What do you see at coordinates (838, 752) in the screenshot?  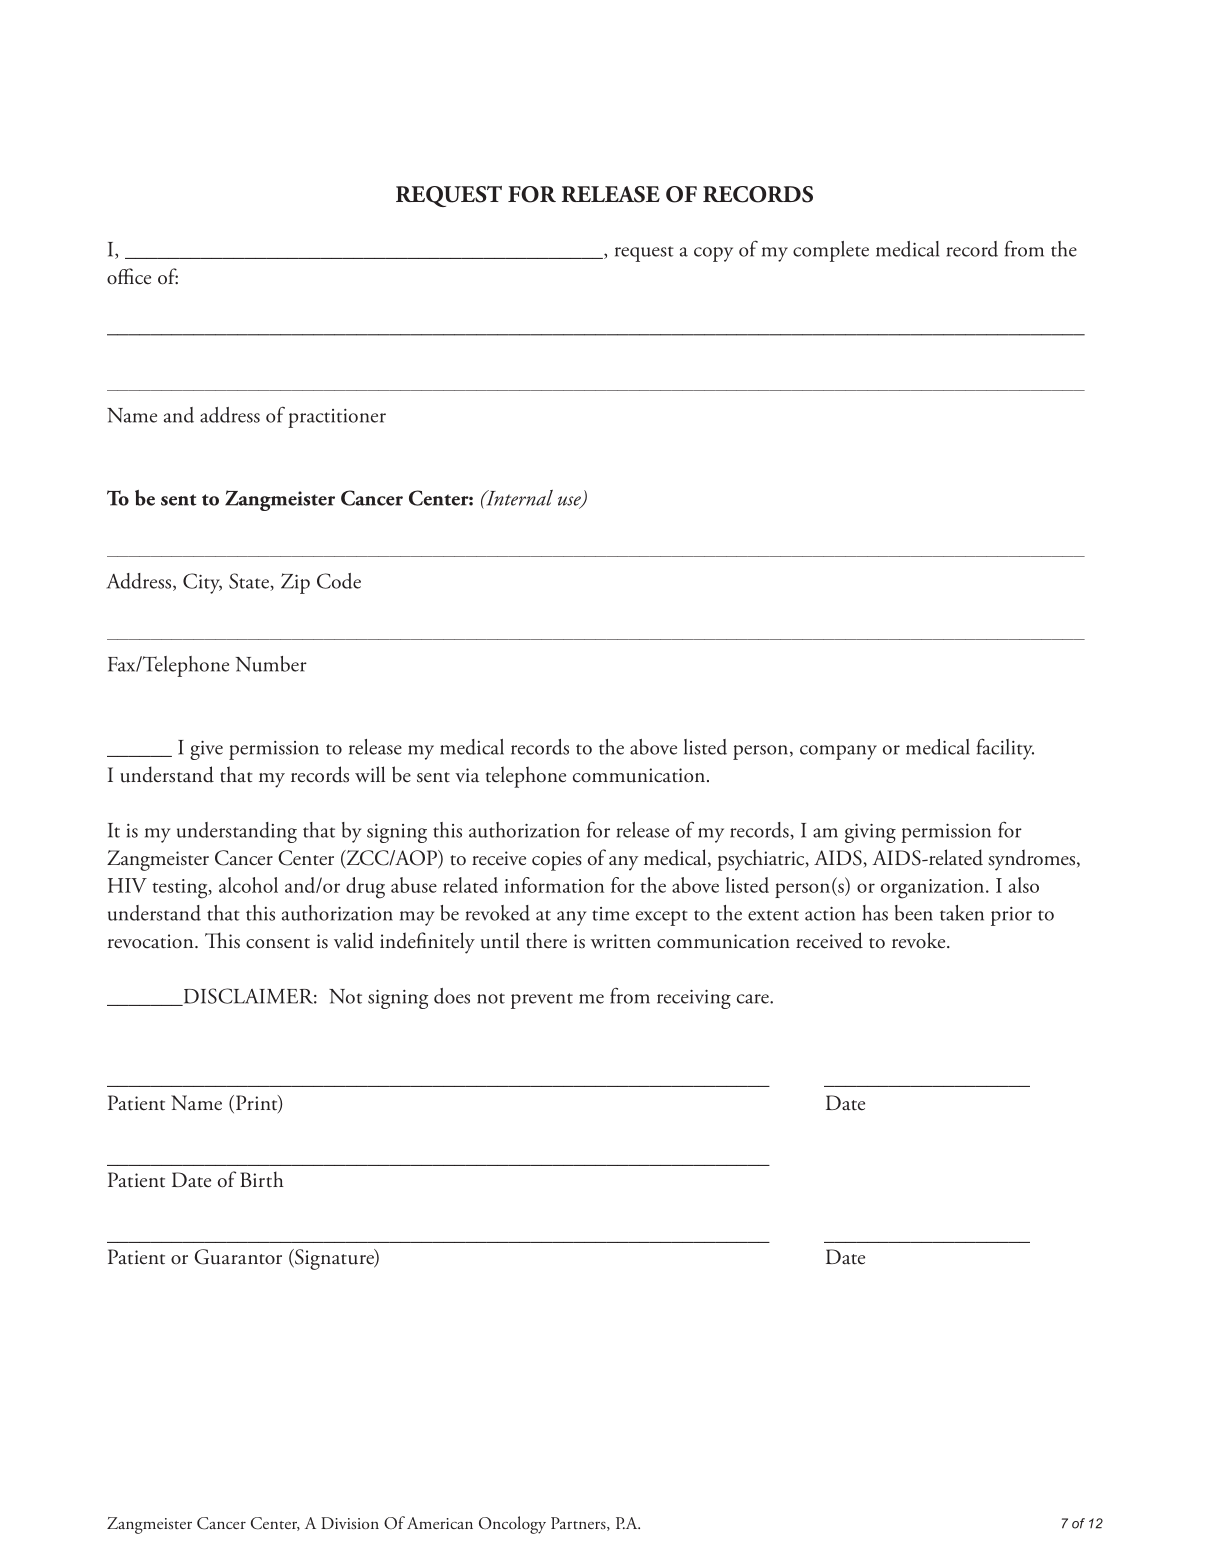 I see `company` at bounding box center [838, 752].
